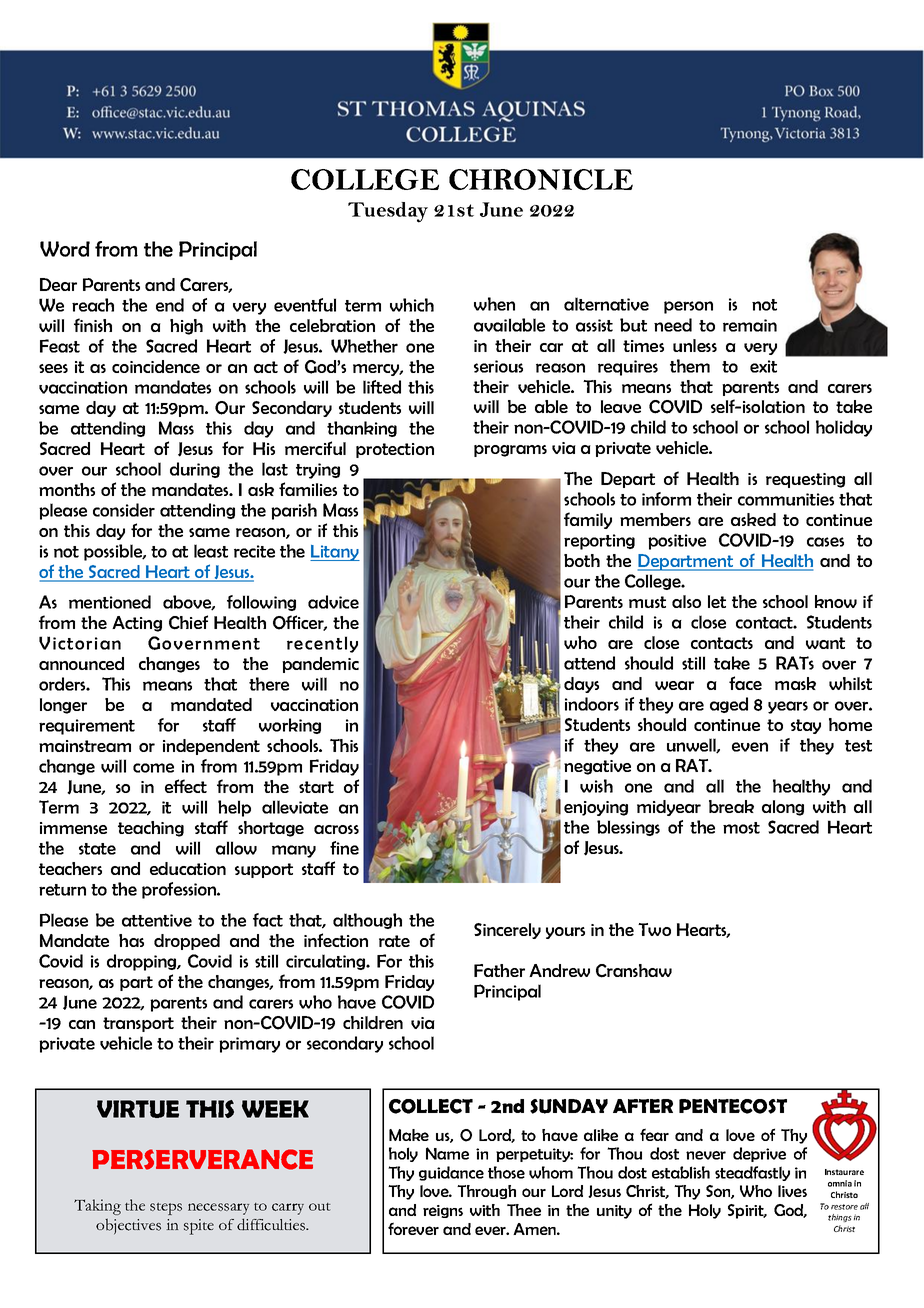 The width and height of the screenshot is (924, 1308). Describe the element at coordinates (166, 1209) in the screenshot. I see `steps` at that location.
